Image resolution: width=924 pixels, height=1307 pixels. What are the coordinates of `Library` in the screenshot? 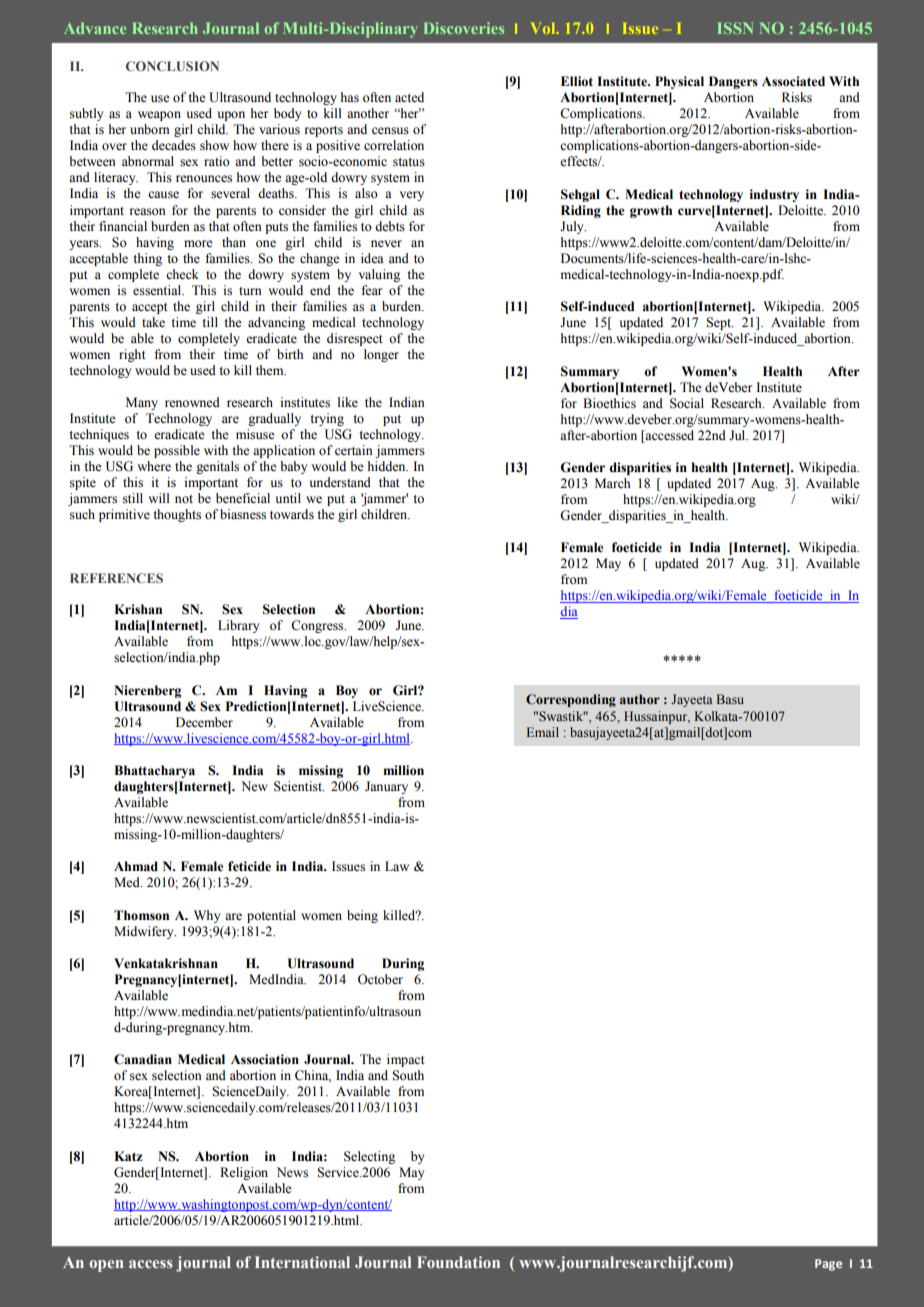 It's located at (238, 626).
